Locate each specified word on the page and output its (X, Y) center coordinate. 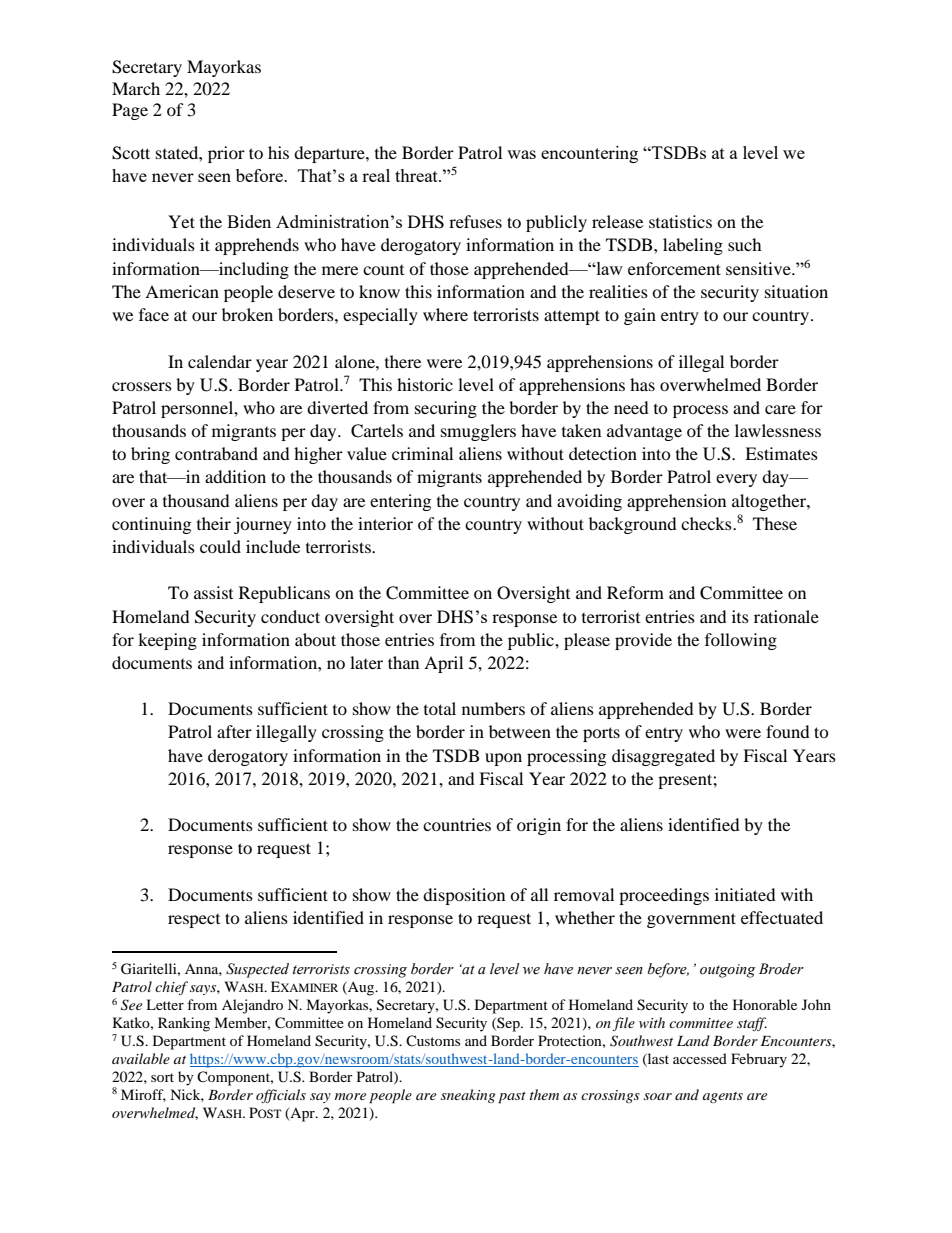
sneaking (468, 1096)
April (443, 664)
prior (226, 154)
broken (247, 314)
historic (425, 384)
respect (194, 921)
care (780, 409)
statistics (680, 221)
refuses (475, 221)
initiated (745, 894)
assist (213, 592)
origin (539, 826)
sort (162, 1077)
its (740, 616)
